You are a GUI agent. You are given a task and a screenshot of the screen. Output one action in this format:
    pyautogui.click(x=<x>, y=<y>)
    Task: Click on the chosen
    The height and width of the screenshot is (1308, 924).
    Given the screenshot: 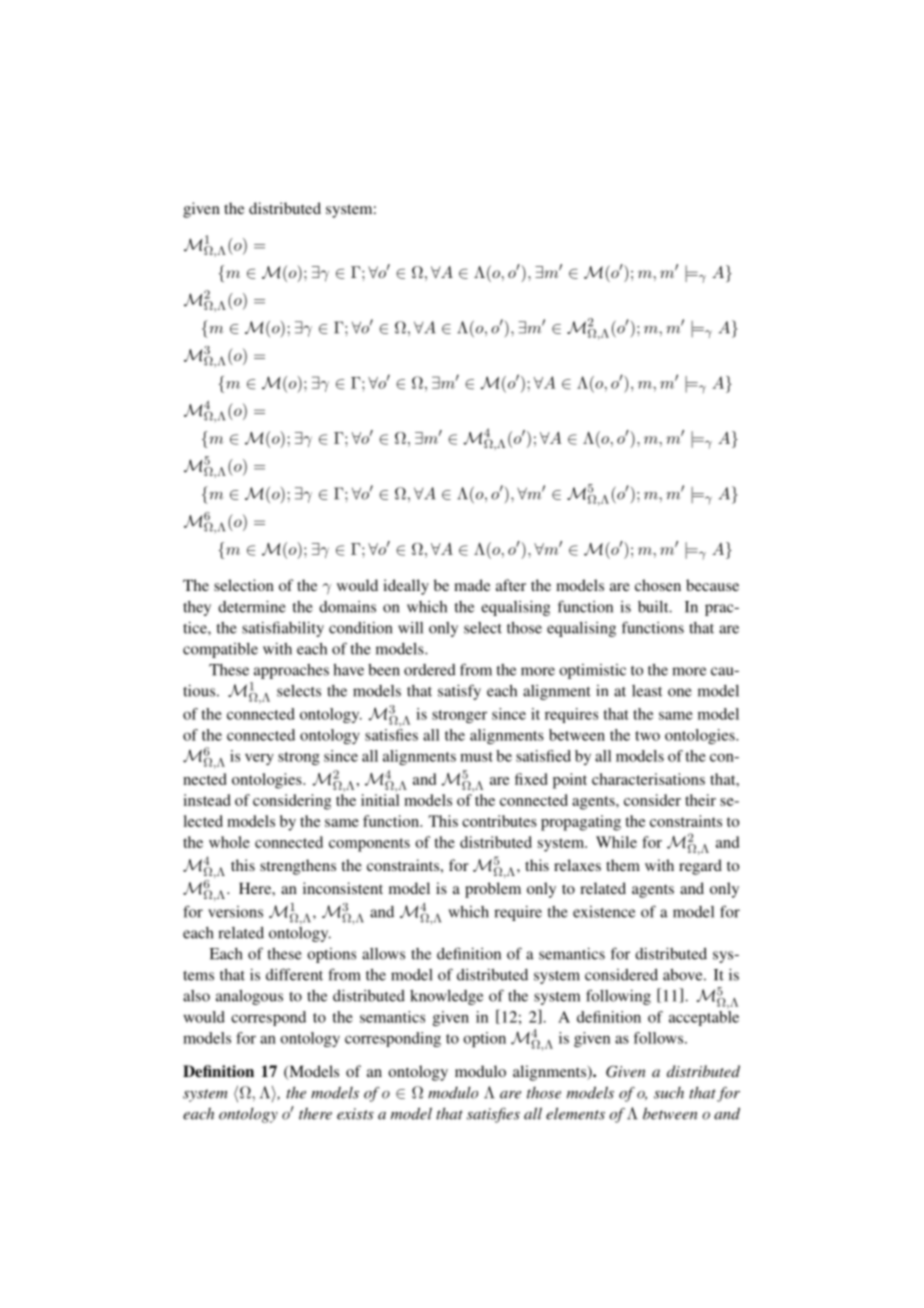 What is the action you would take?
    pyautogui.click(x=658, y=585)
